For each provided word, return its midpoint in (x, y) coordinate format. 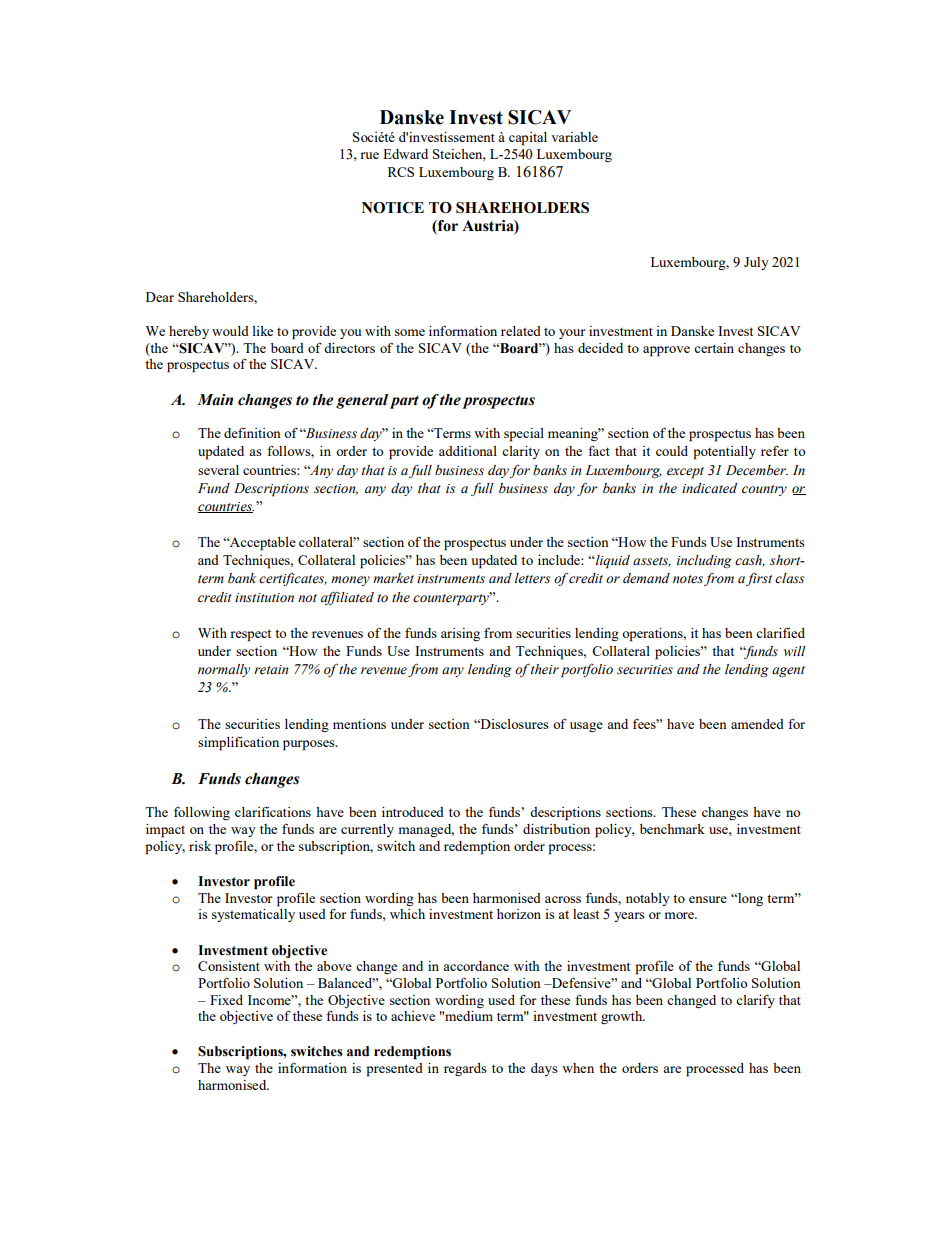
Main (215, 400)
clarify (755, 1001)
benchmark (672, 829)
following (202, 813)
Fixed (226, 1000)
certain (714, 348)
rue (369, 155)
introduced (413, 812)
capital (528, 139)
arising (460, 634)
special (524, 435)
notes (688, 579)
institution (264, 598)
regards (465, 1069)
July (756, 263)
